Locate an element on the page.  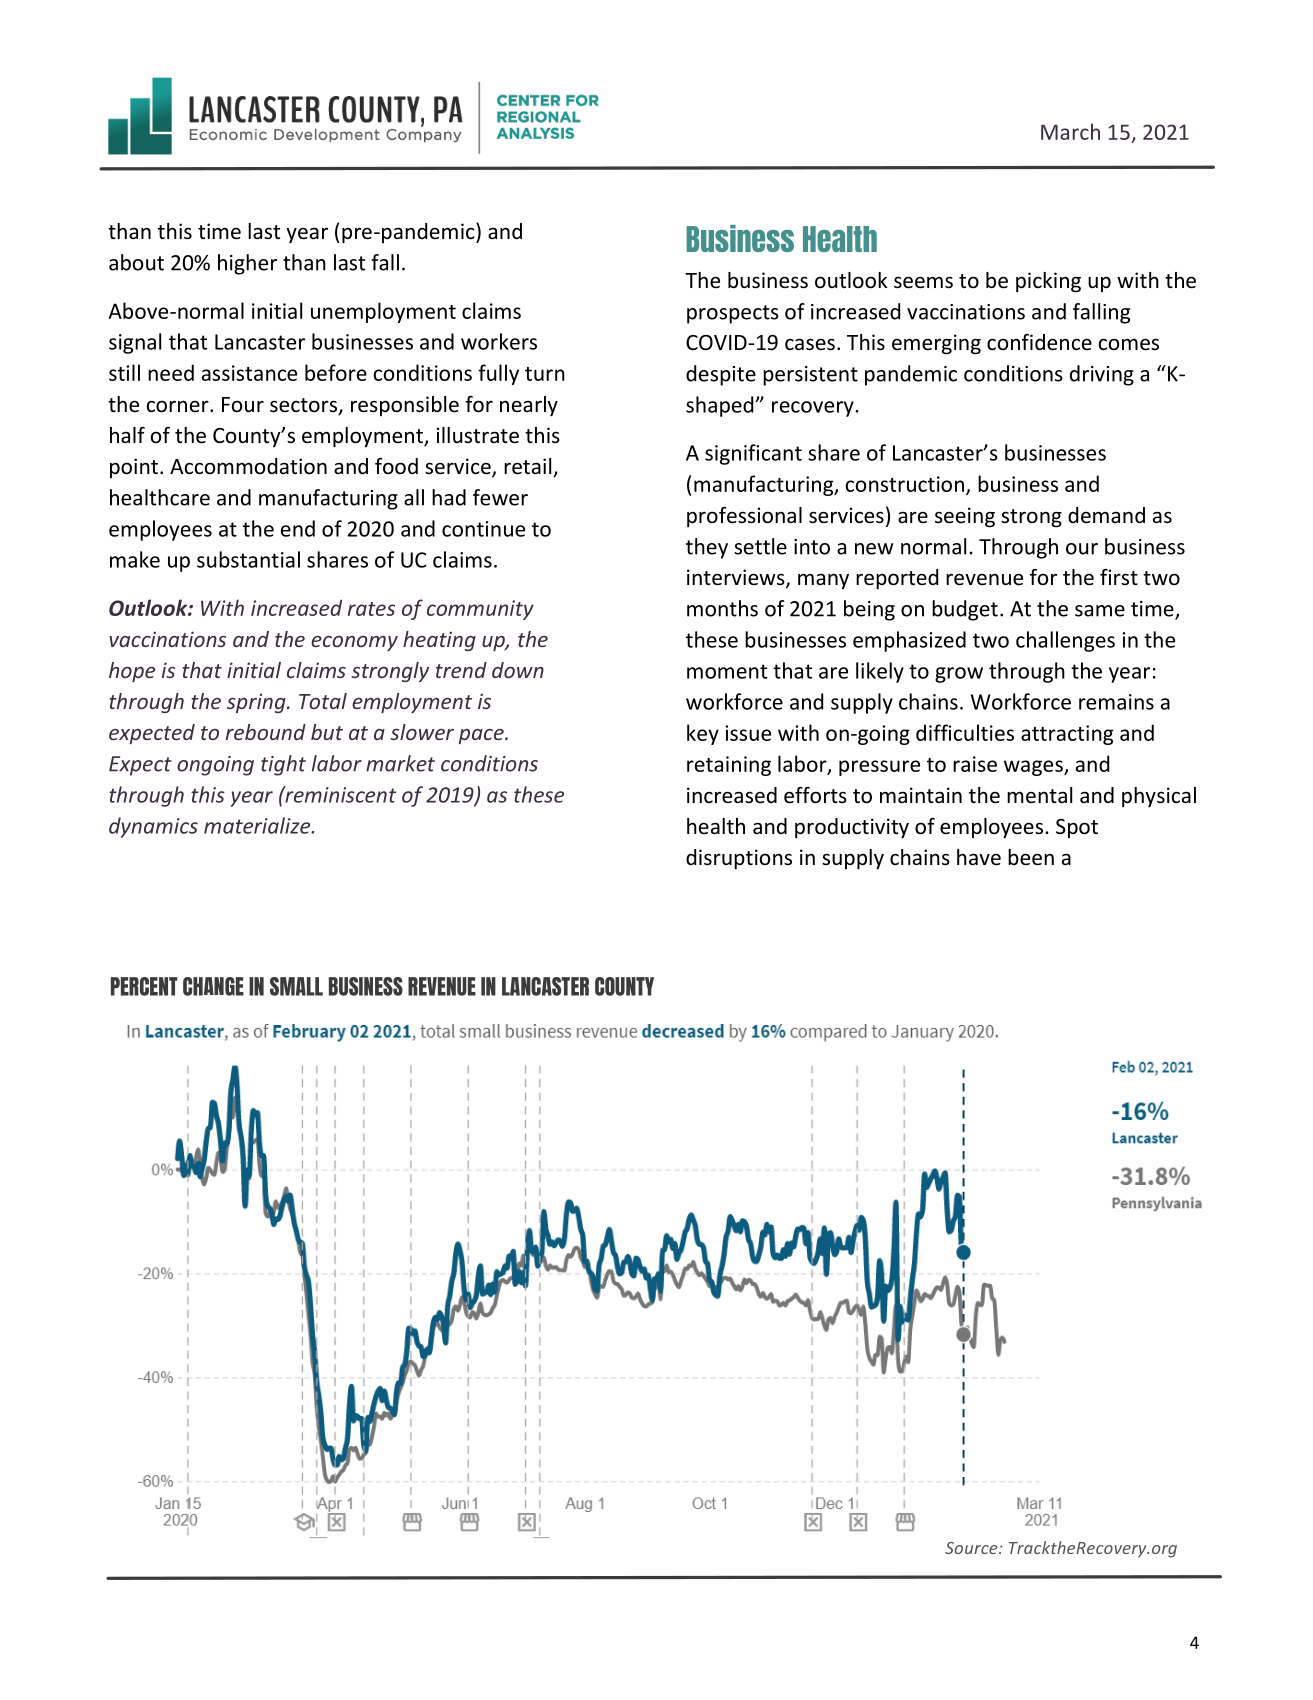
been is located at coordinates (1031, 857).
